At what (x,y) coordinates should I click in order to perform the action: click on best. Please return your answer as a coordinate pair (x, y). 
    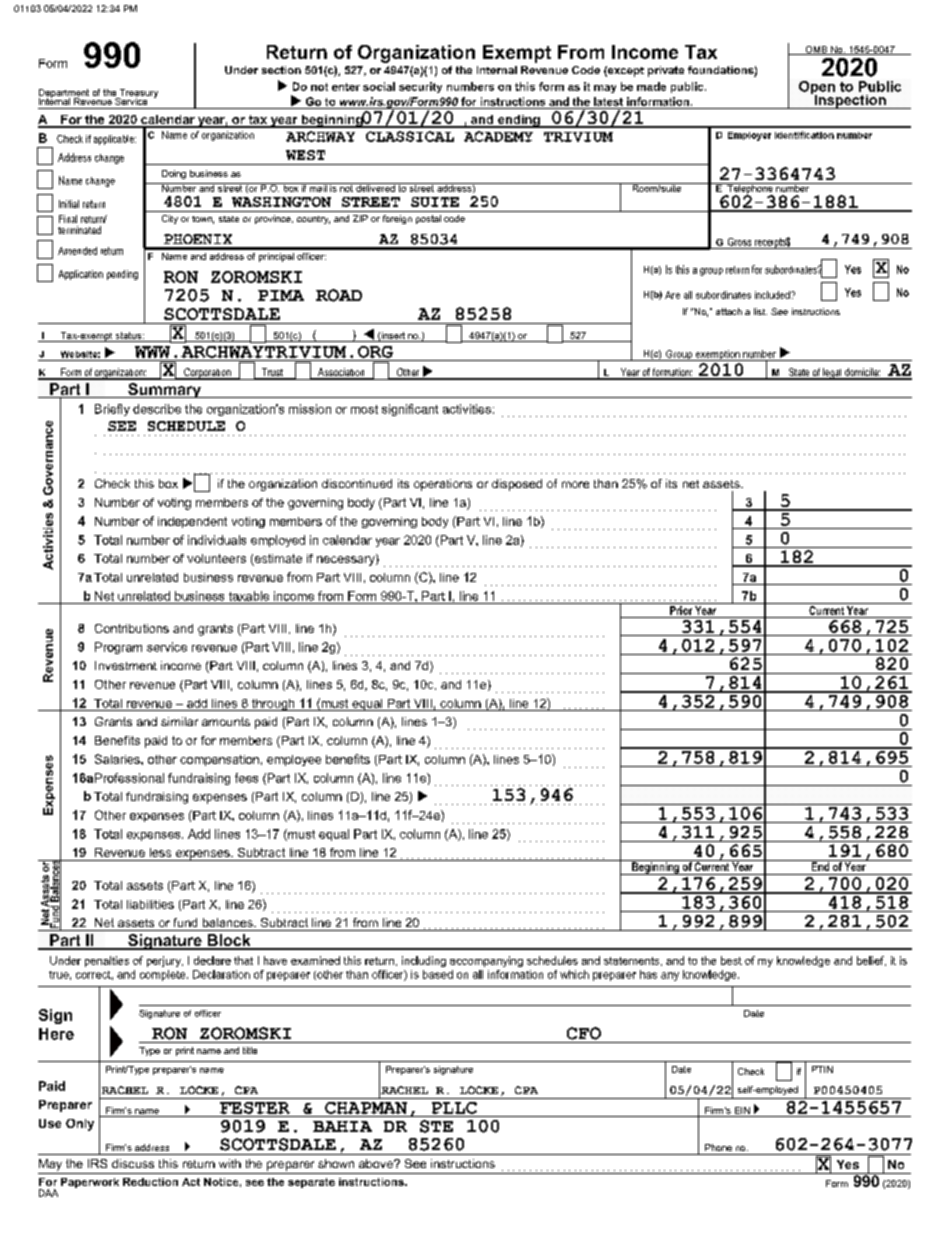
    Looking at the image, I should click on (731, 960).
